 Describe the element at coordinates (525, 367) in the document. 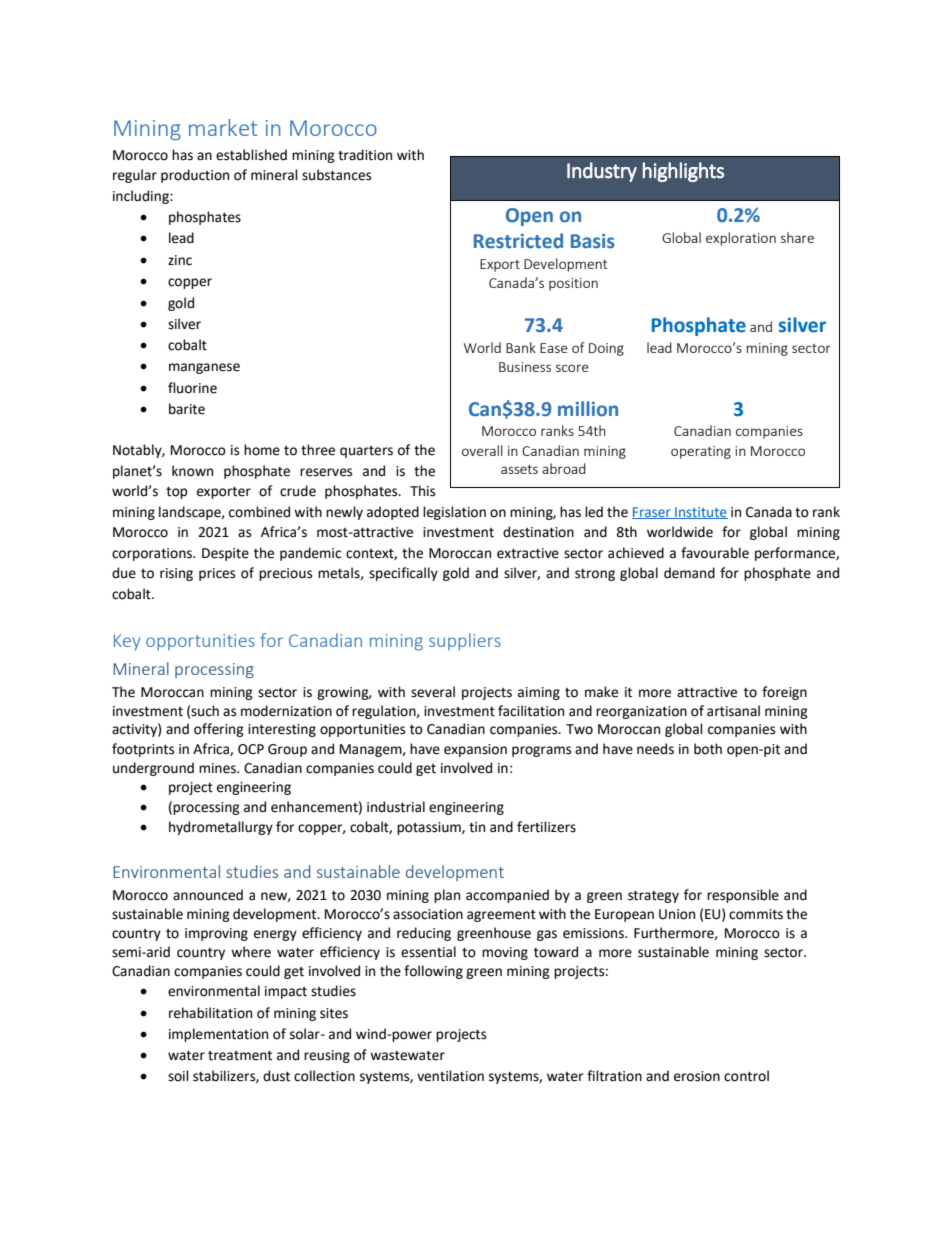

I see `Business` at that location.
